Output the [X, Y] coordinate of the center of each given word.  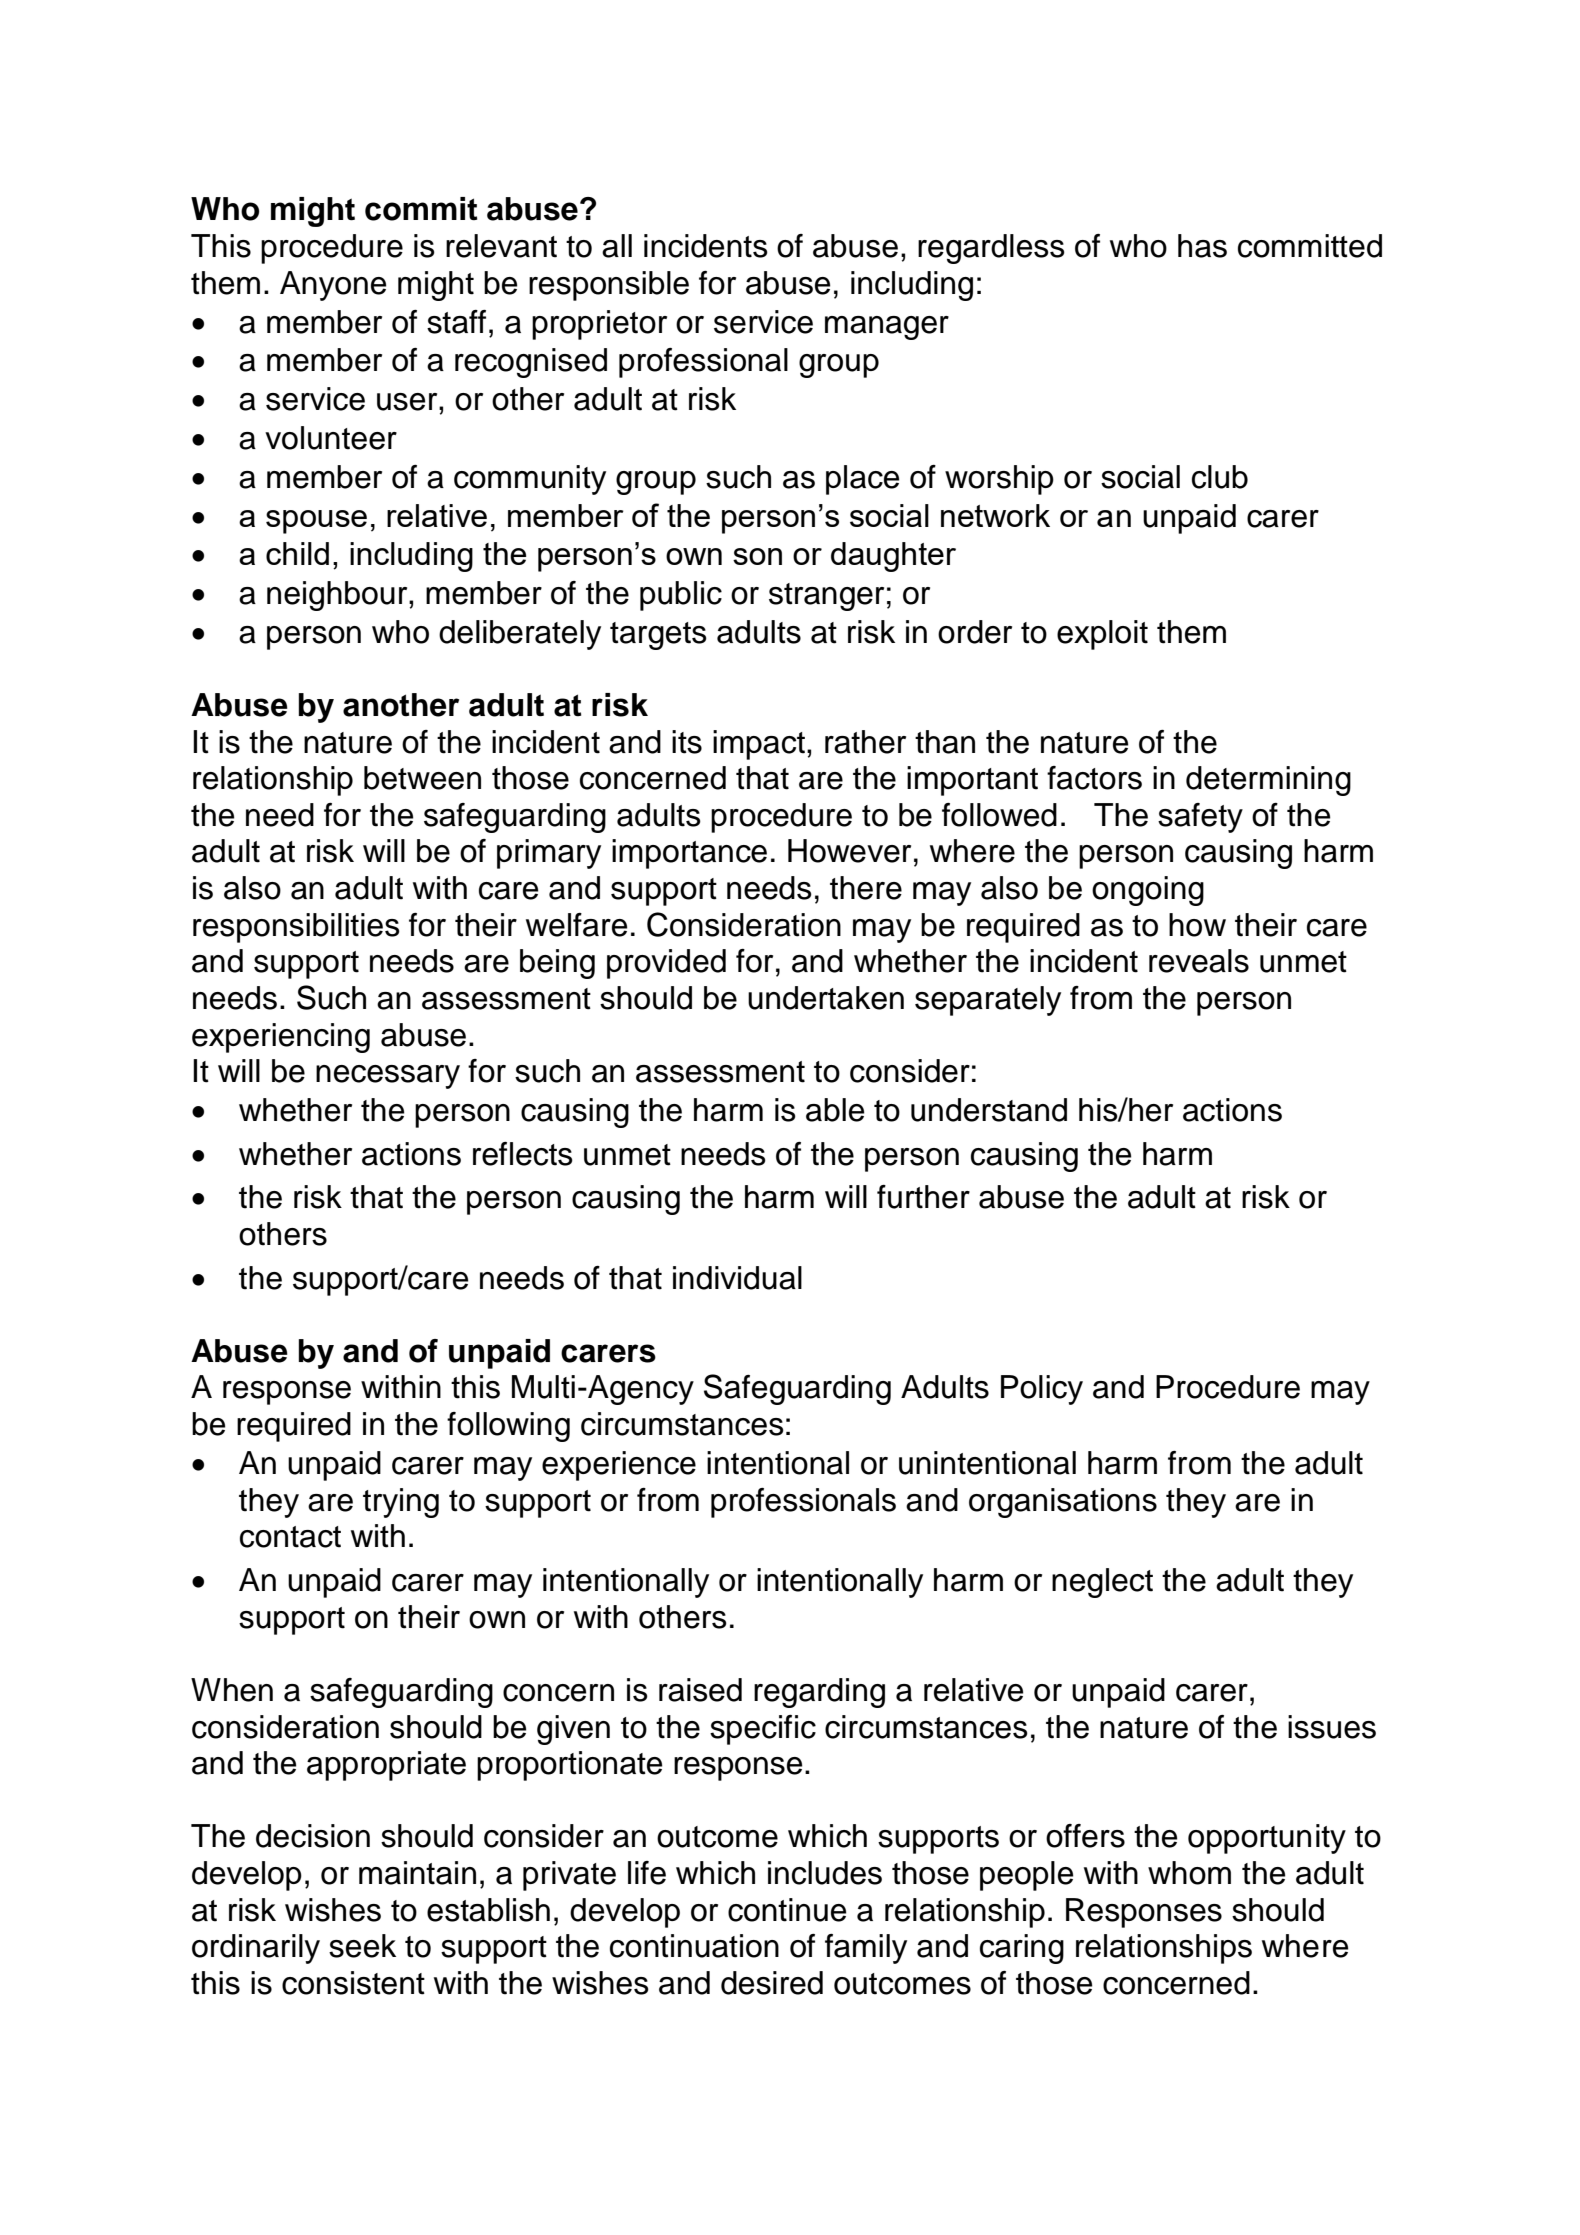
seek [362, 1946]
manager [887, 328]
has [1202, 246]
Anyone [333, 286]
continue [787, 1910]
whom [1189, 1873]
